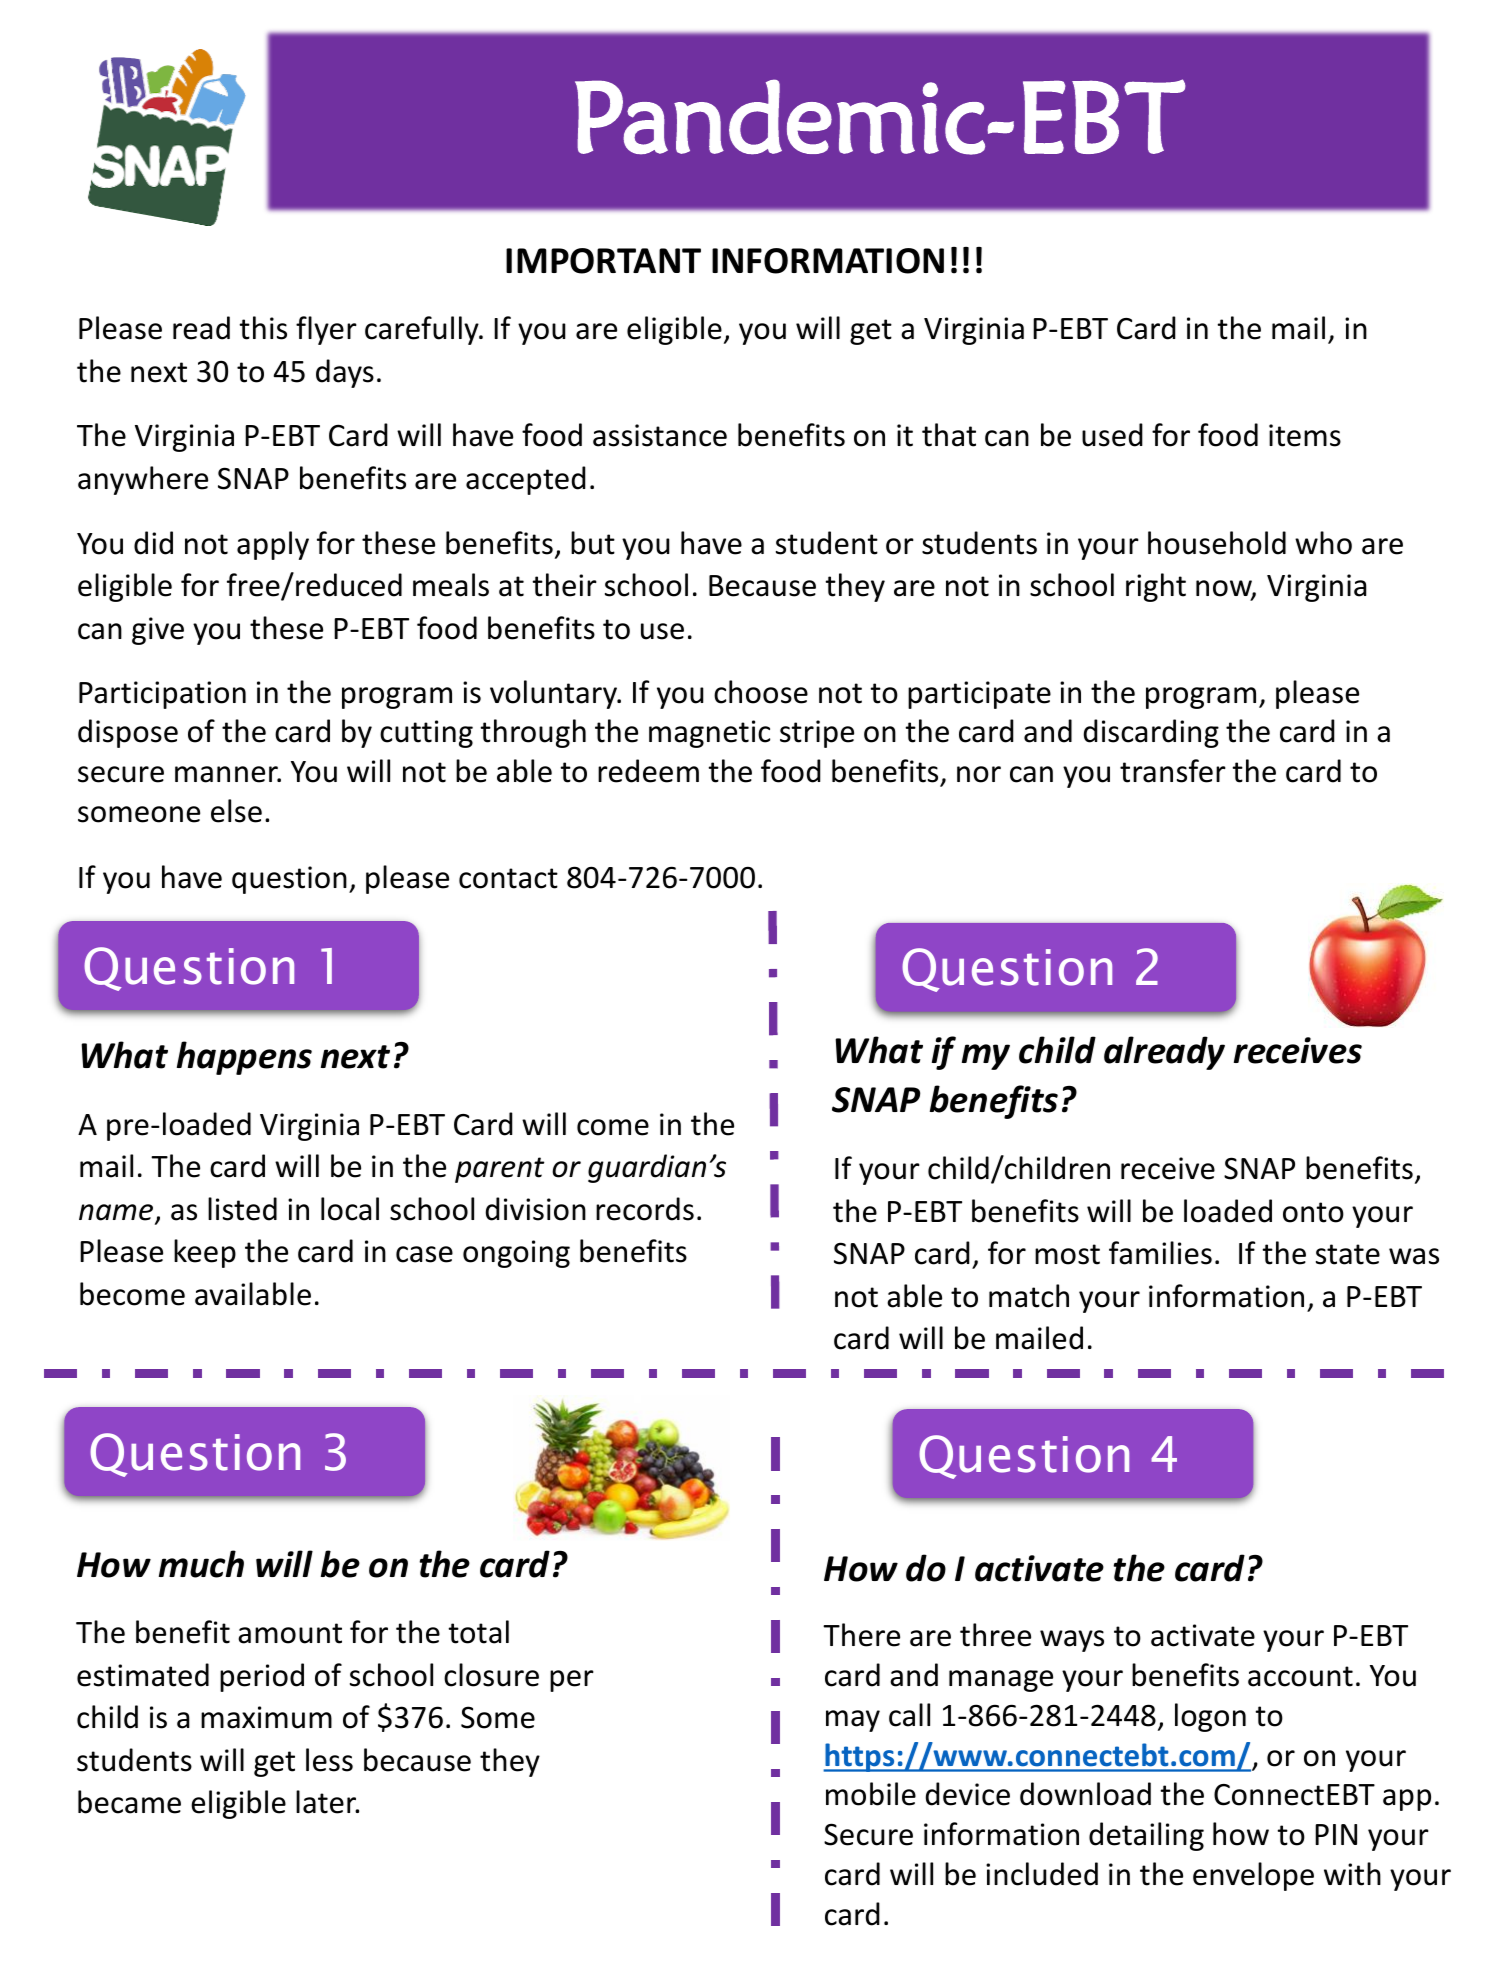 The height and width of the screenshot is (1988, 1491). Describe the element at coordinates (263, 328) in the screenshot. I see `this` at that location.
